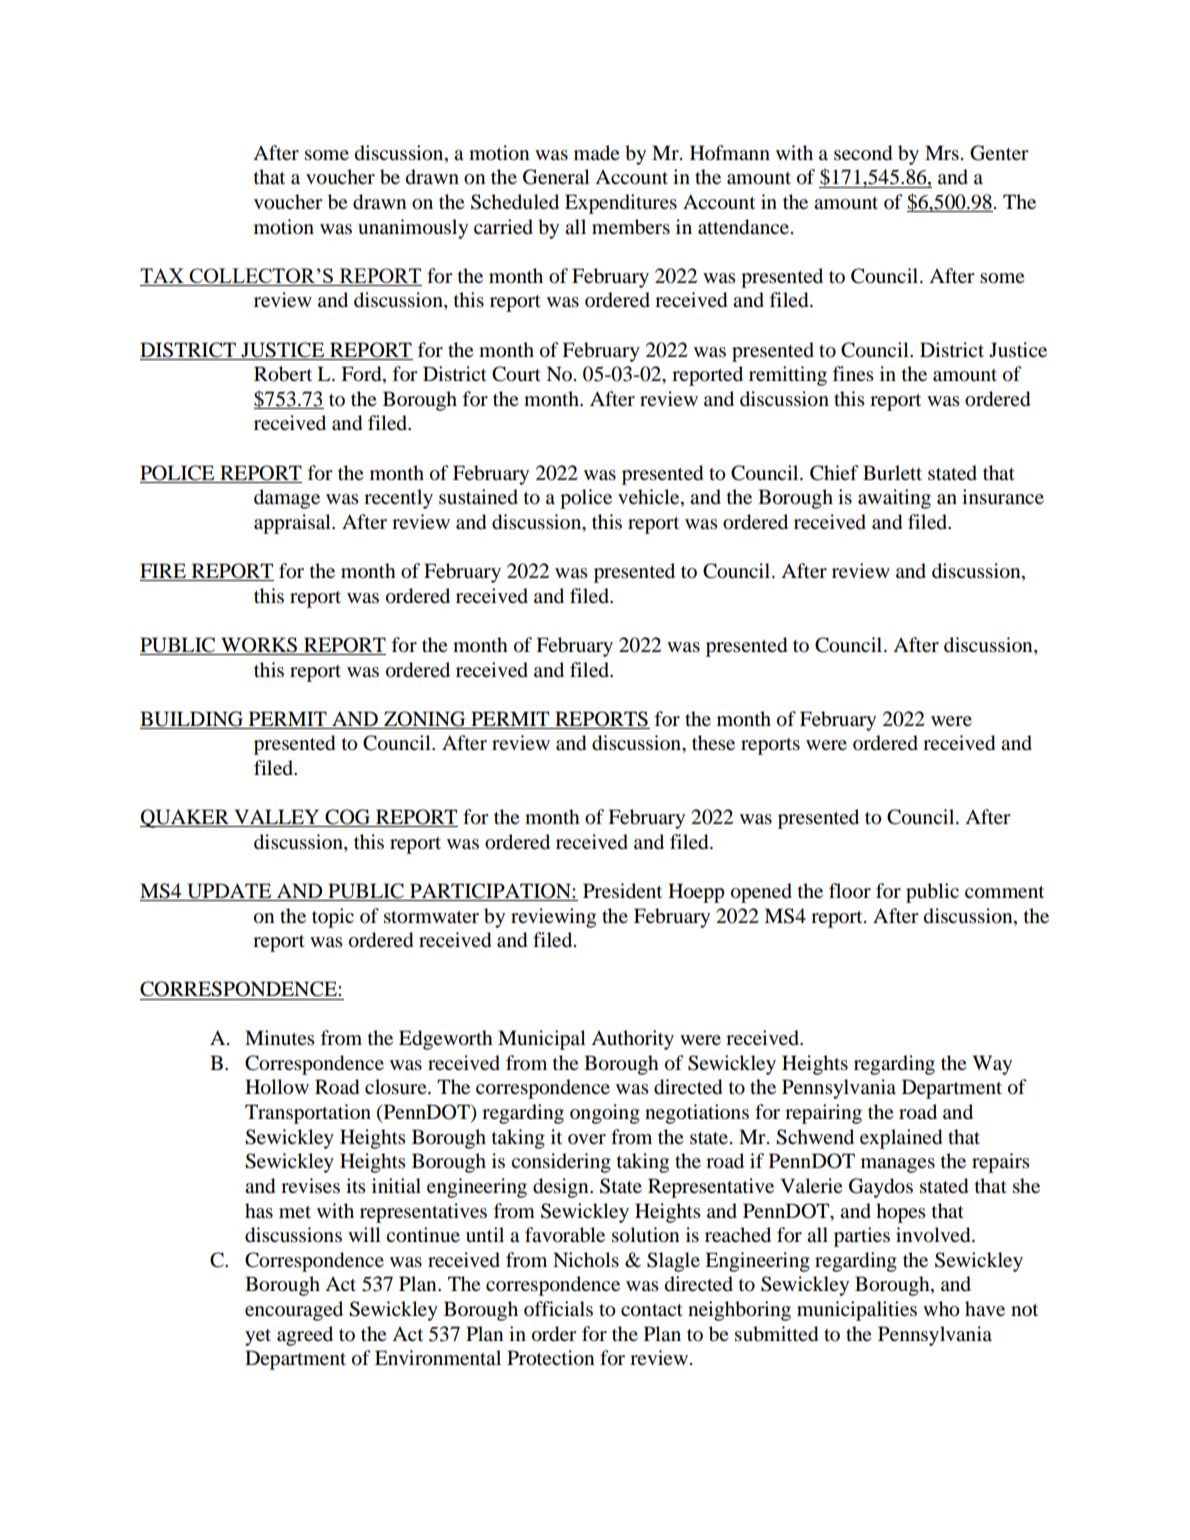 Image resolution: width=1190 pixels, height=1540 pixels. I want to click on these, so click(713, 742).
